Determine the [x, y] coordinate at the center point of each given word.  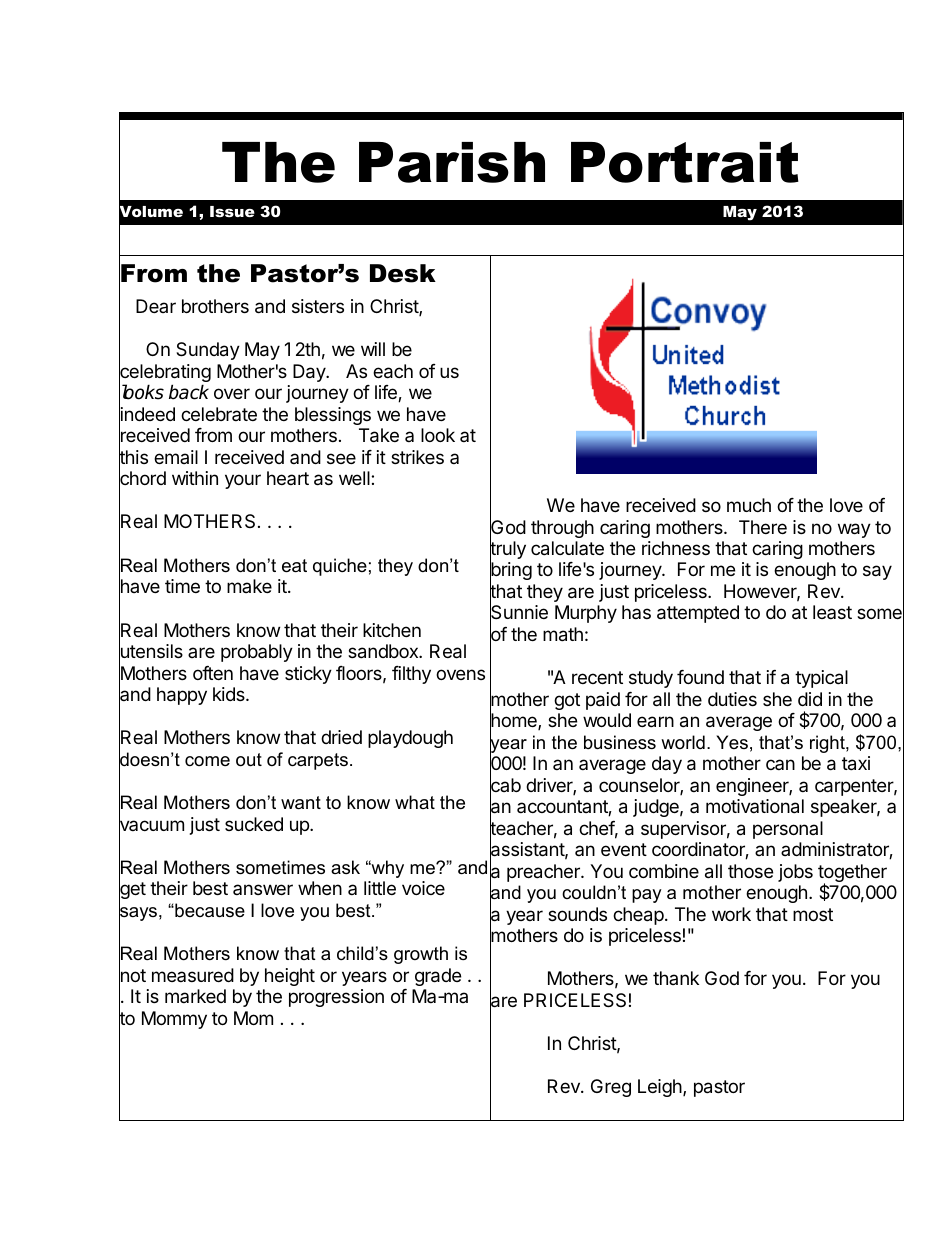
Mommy [174, 1020]
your [243, 481]
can [780, 764]
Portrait [685, 162]
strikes [417, 457]
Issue [232, 211]
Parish [452, 162]
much [749, 505]
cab [505, 785]
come [207, 761]
